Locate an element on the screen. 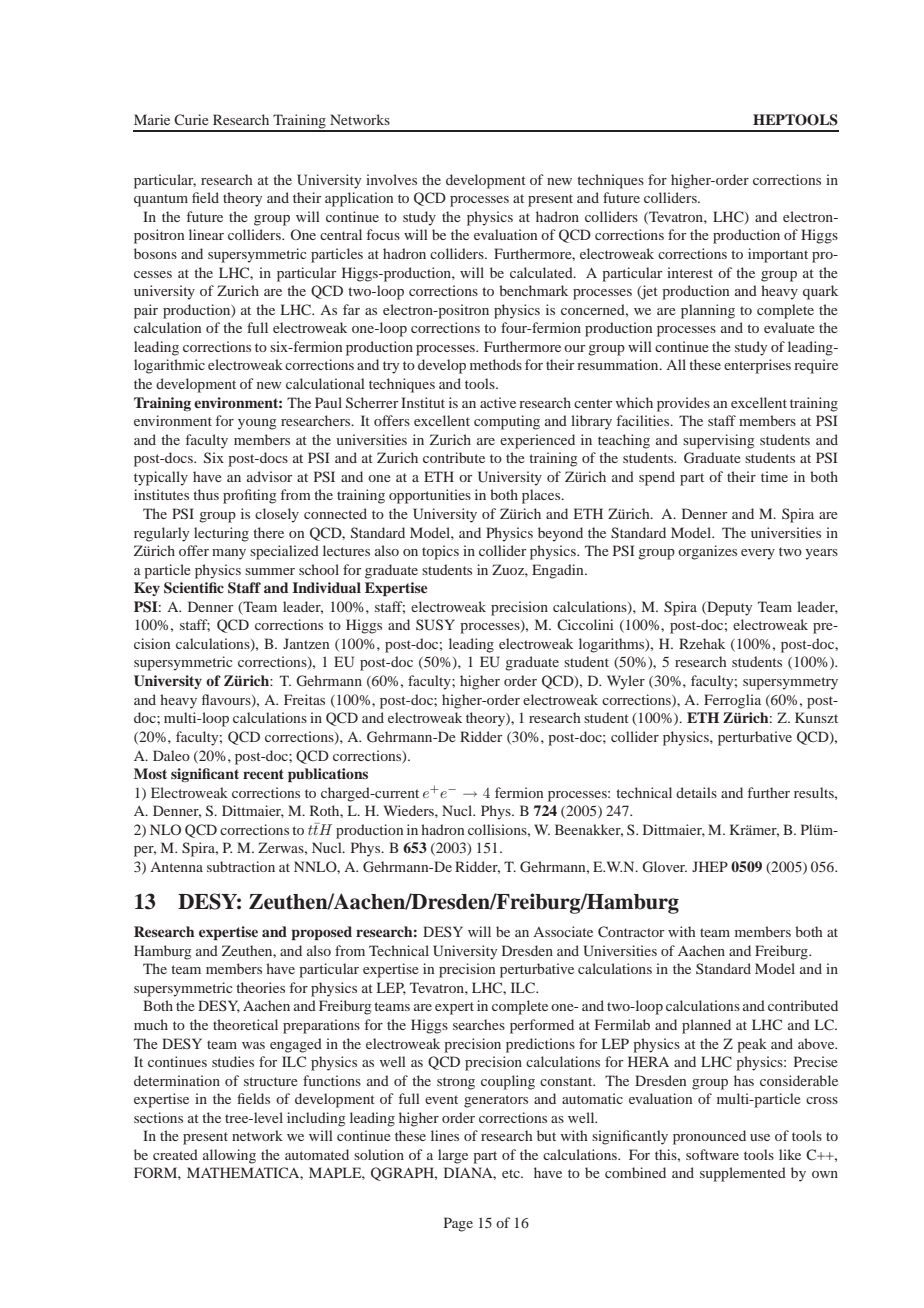 Image resolution: width=924 pixels, height=1308 pixels. flavours is located at coordinates (227, 700).
